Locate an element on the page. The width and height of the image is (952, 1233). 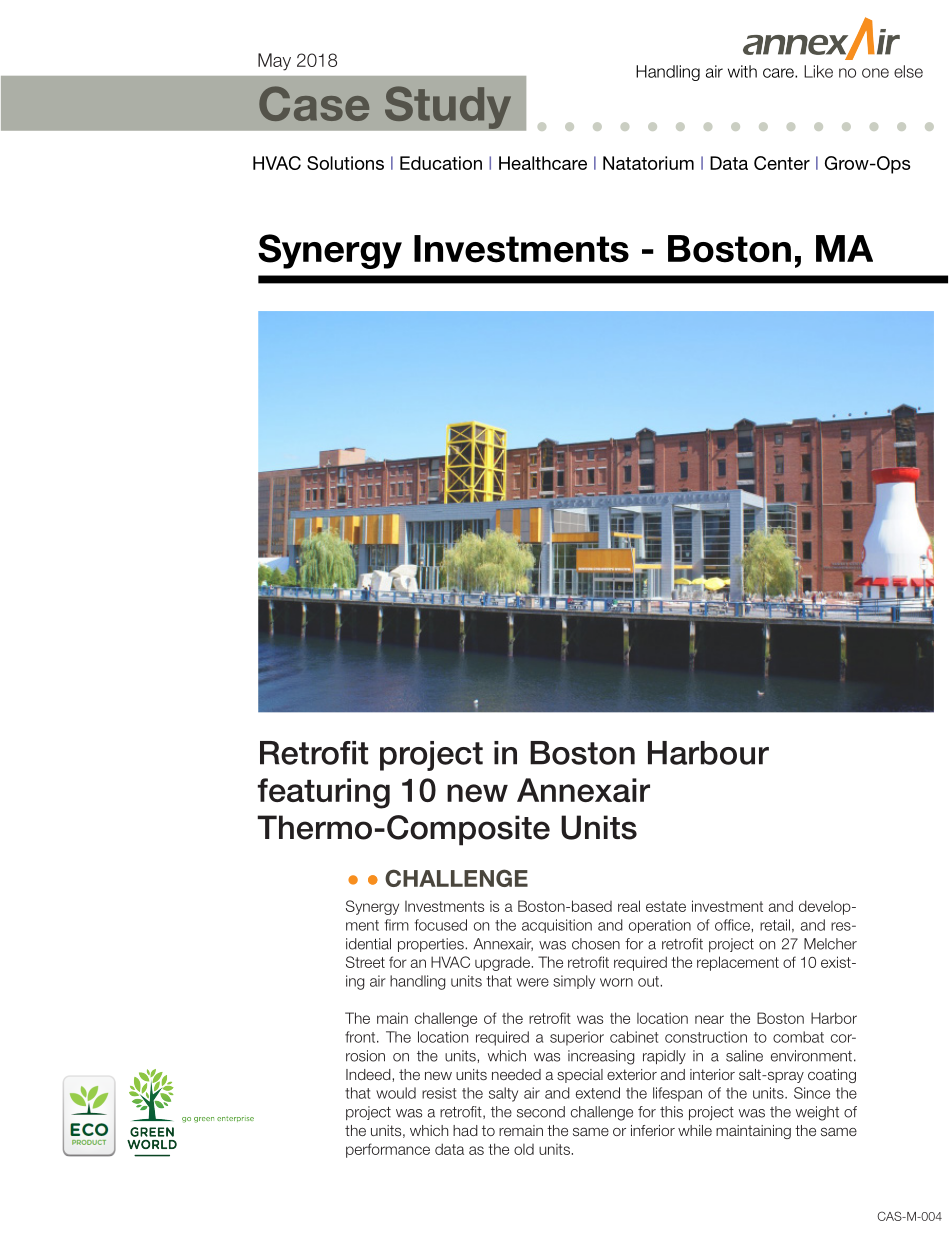
focused is located at coordinates (441, 925).
